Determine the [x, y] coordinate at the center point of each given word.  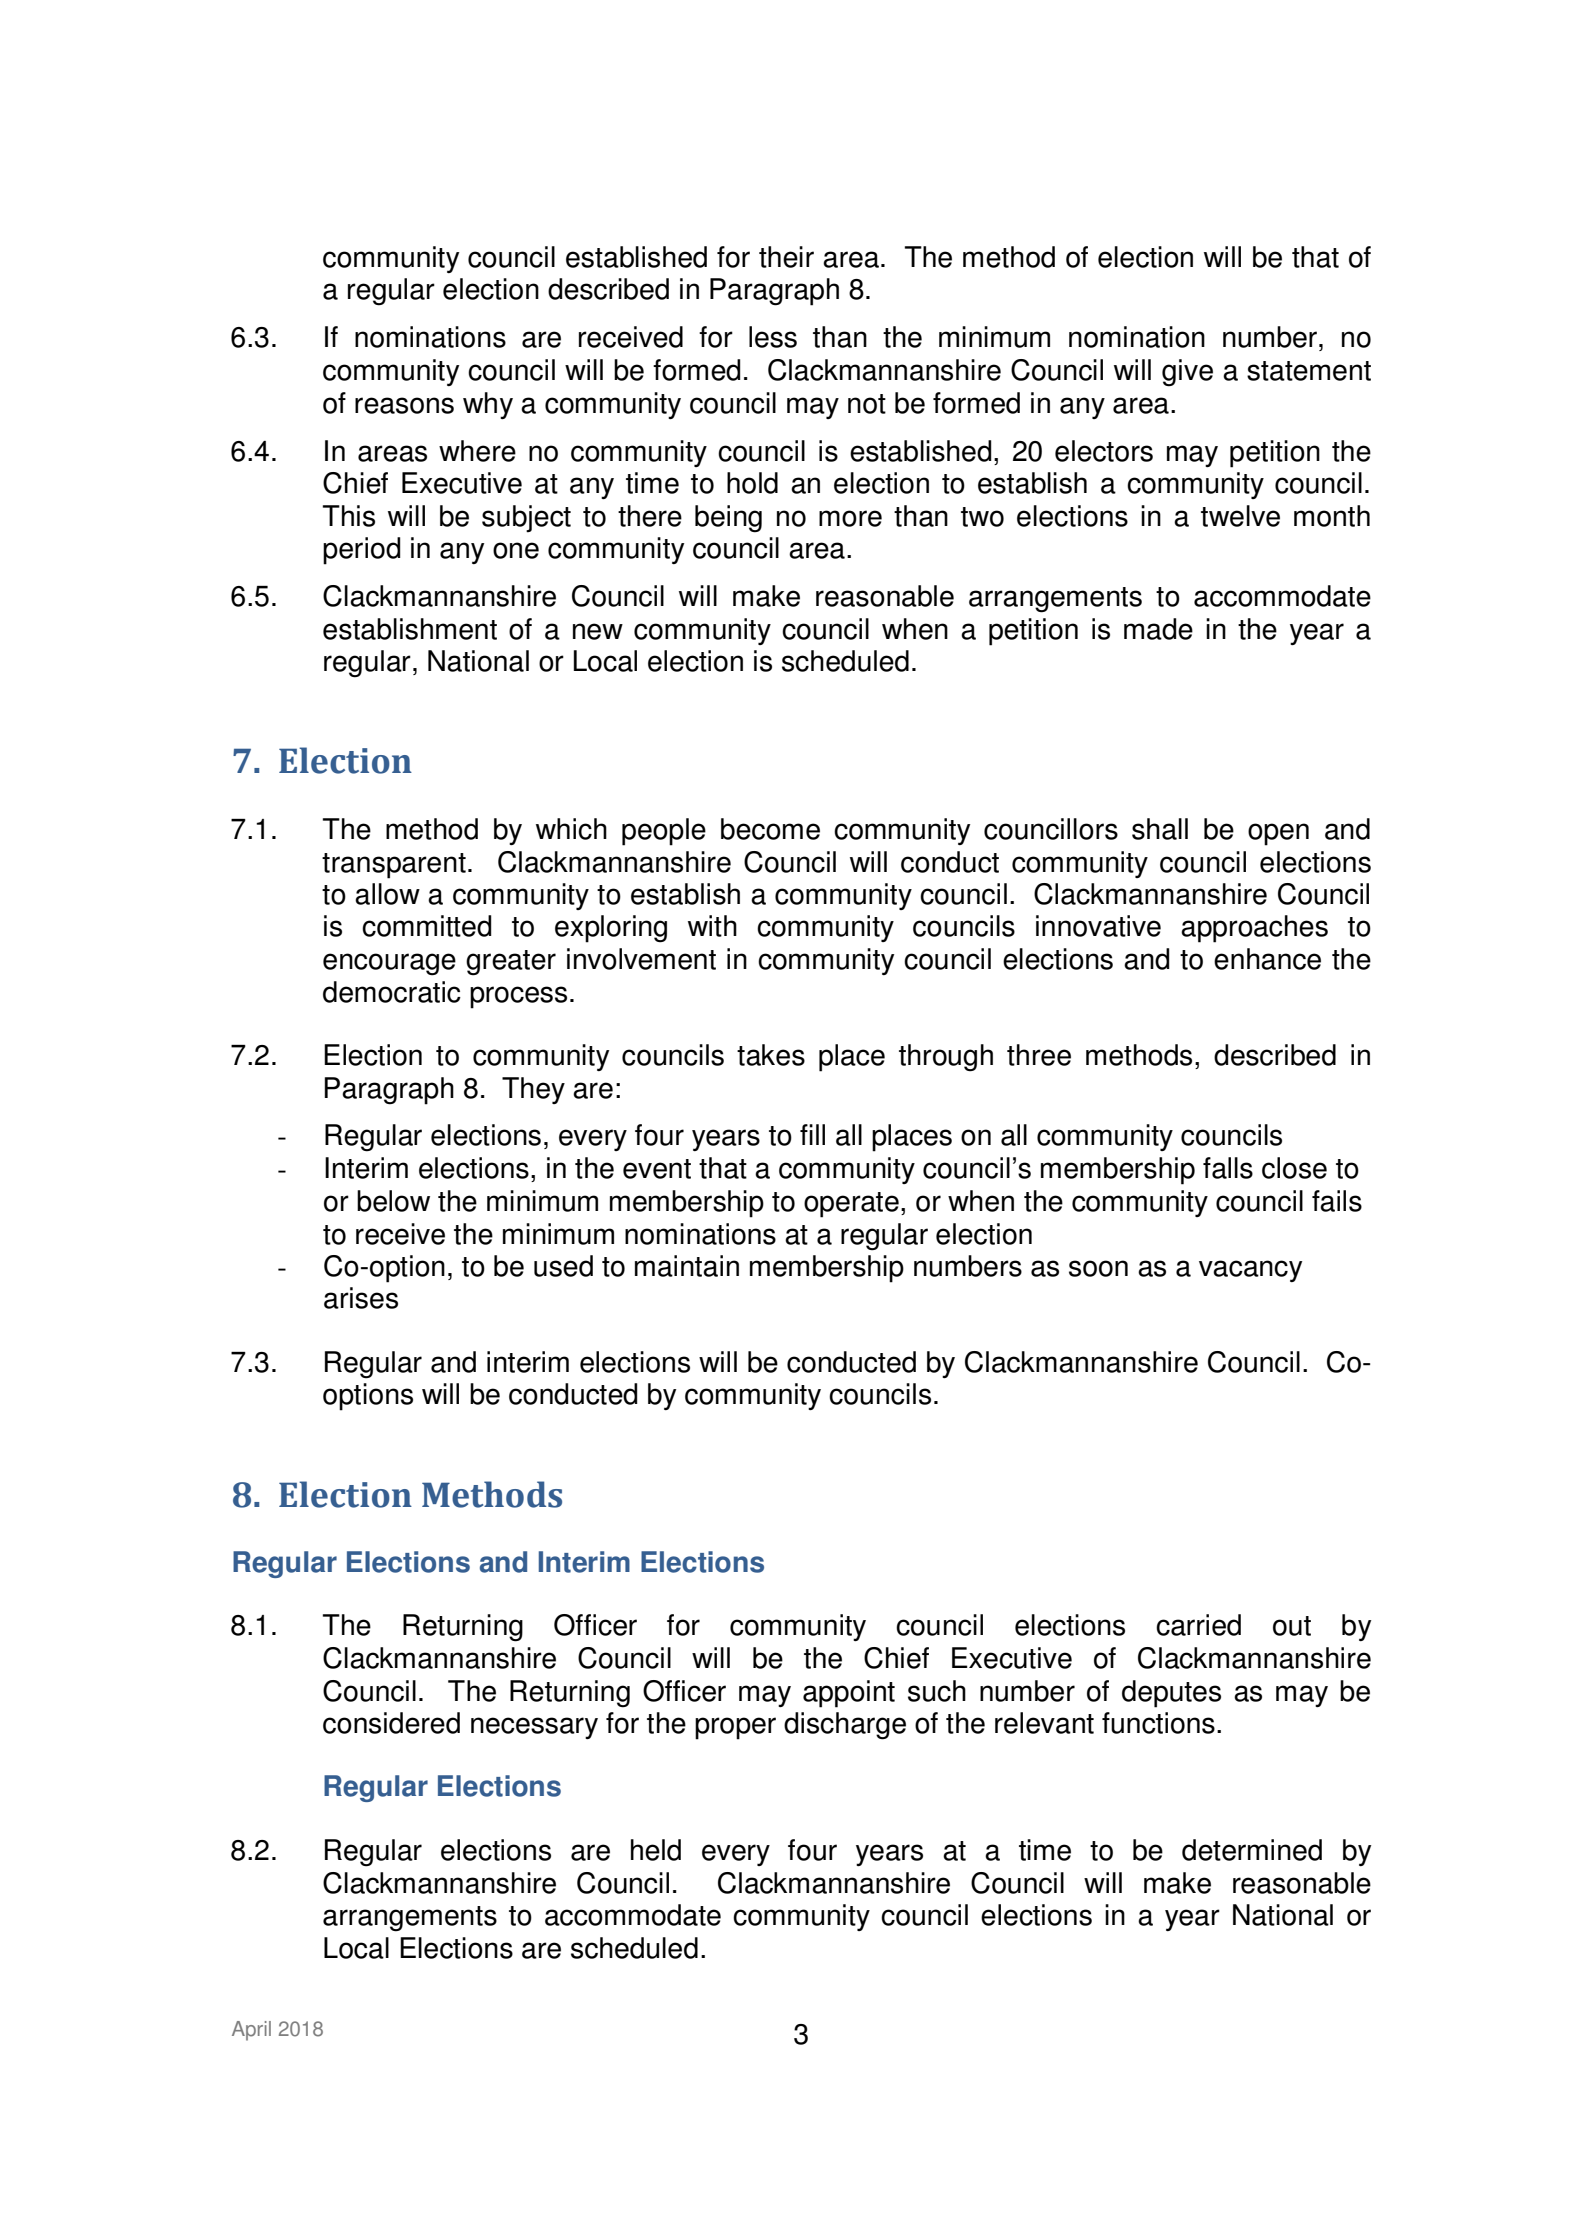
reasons [404, 405]
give [1187, 373]
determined [1252, 1850]
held [656, 1850]
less [773, 337]
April [251, 2031]
